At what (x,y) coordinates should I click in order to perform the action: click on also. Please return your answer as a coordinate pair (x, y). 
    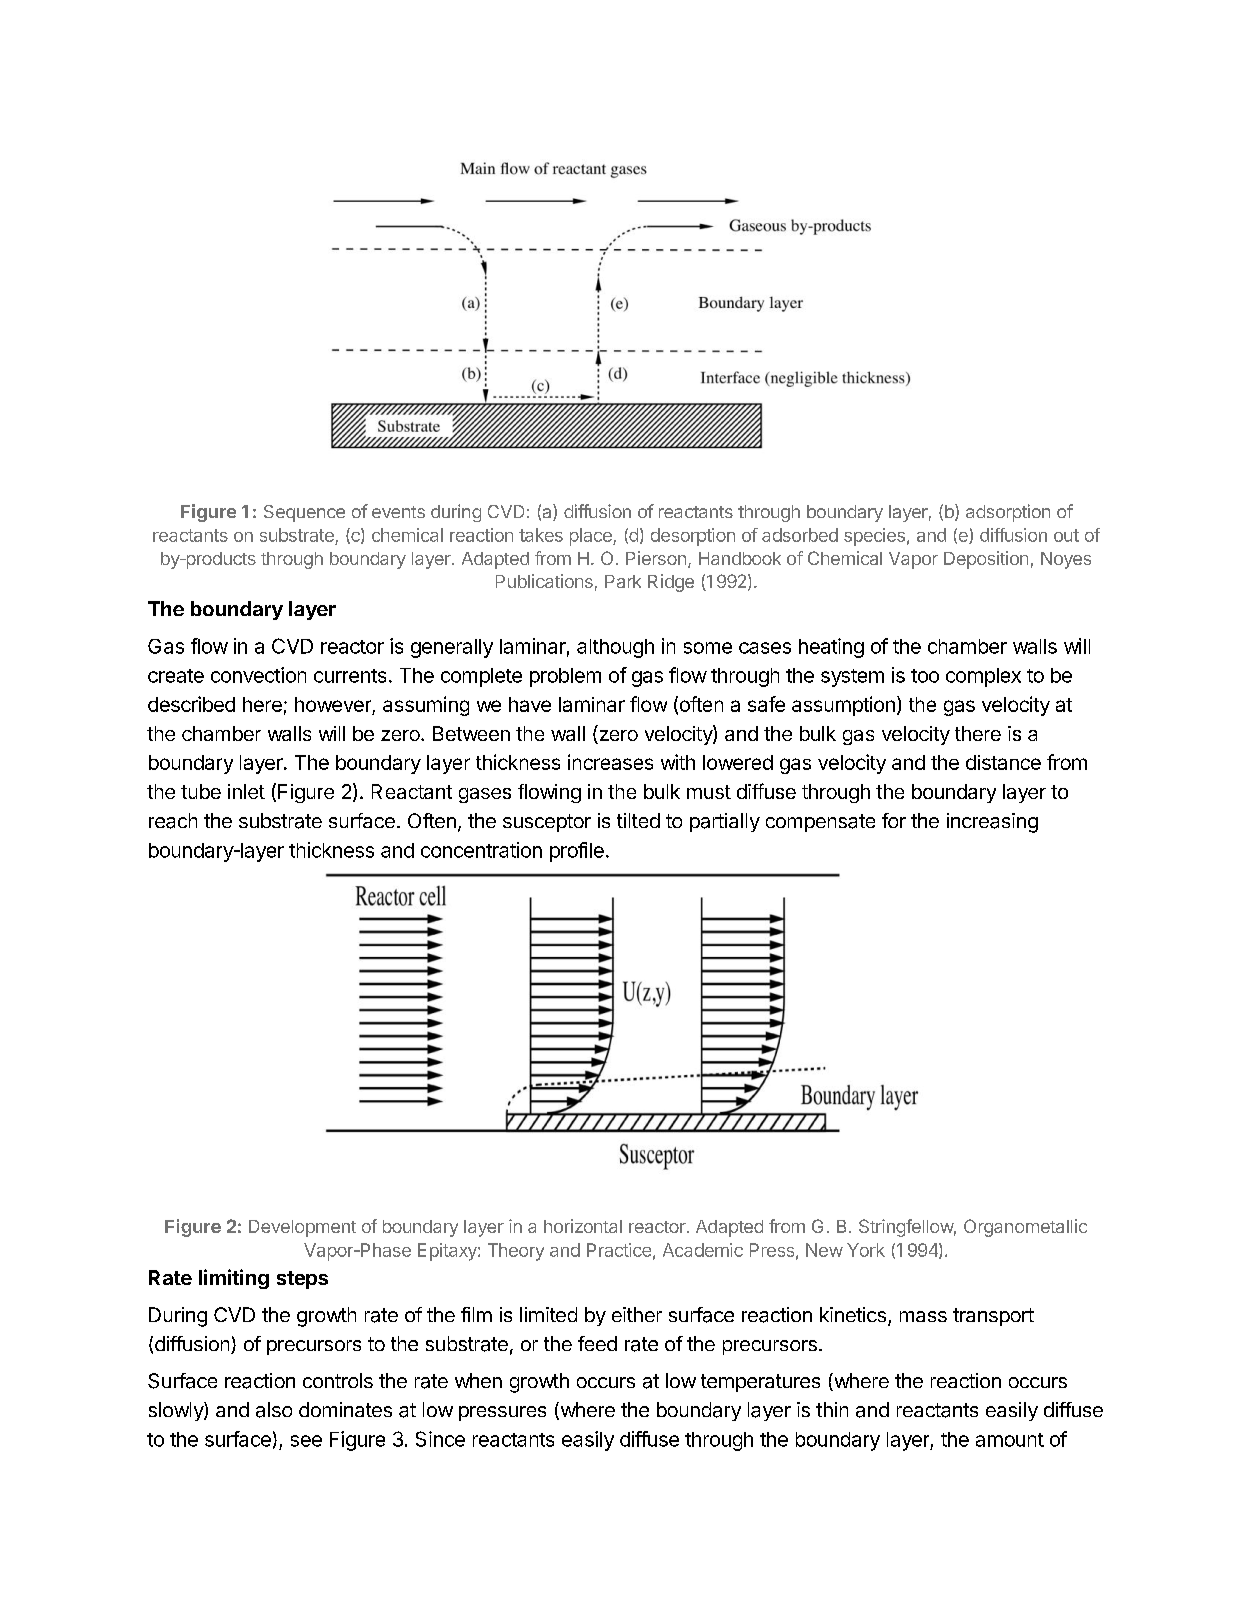
    Looking at the image, I should click on (274, 1410).
